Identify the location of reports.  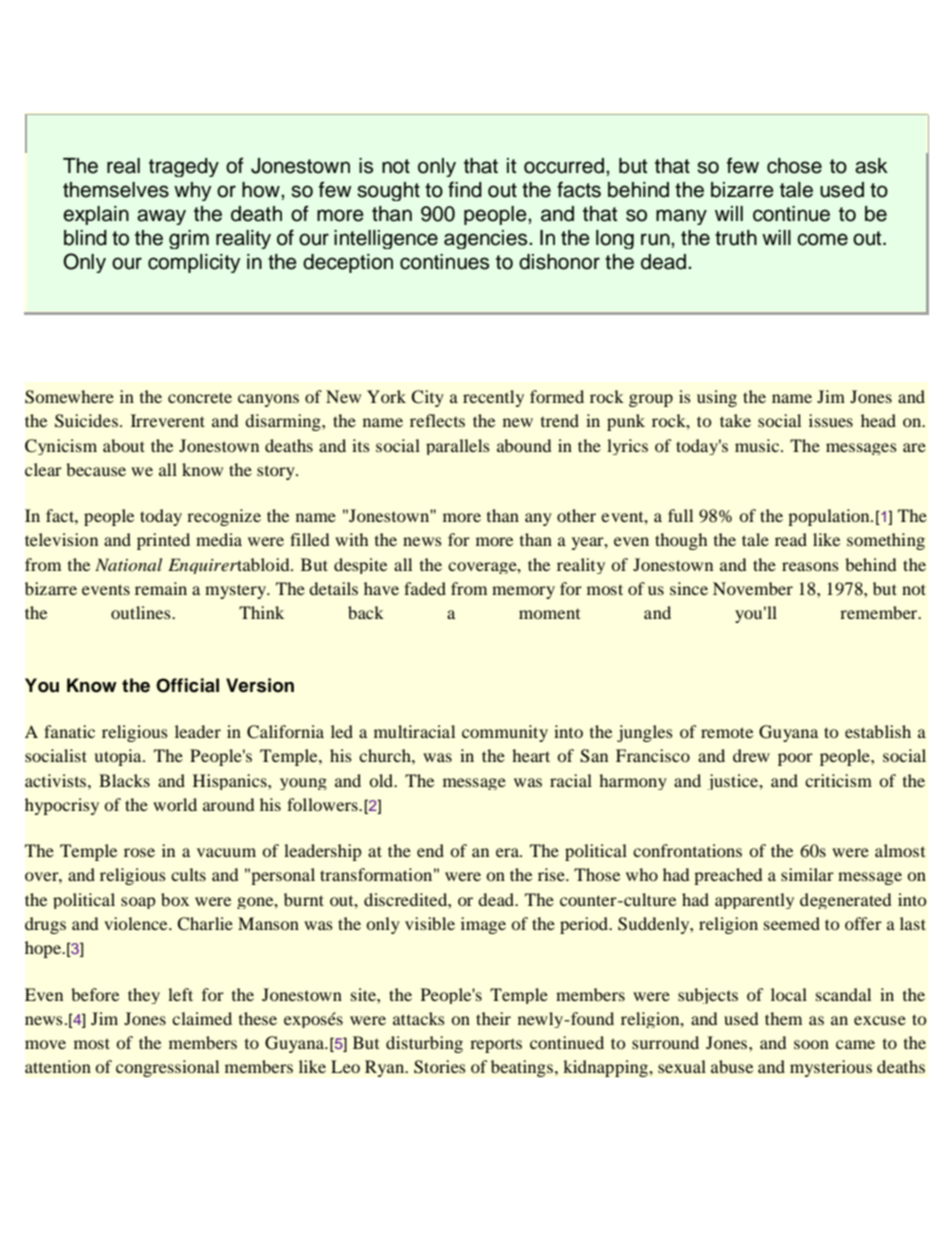
(496, 1046).
